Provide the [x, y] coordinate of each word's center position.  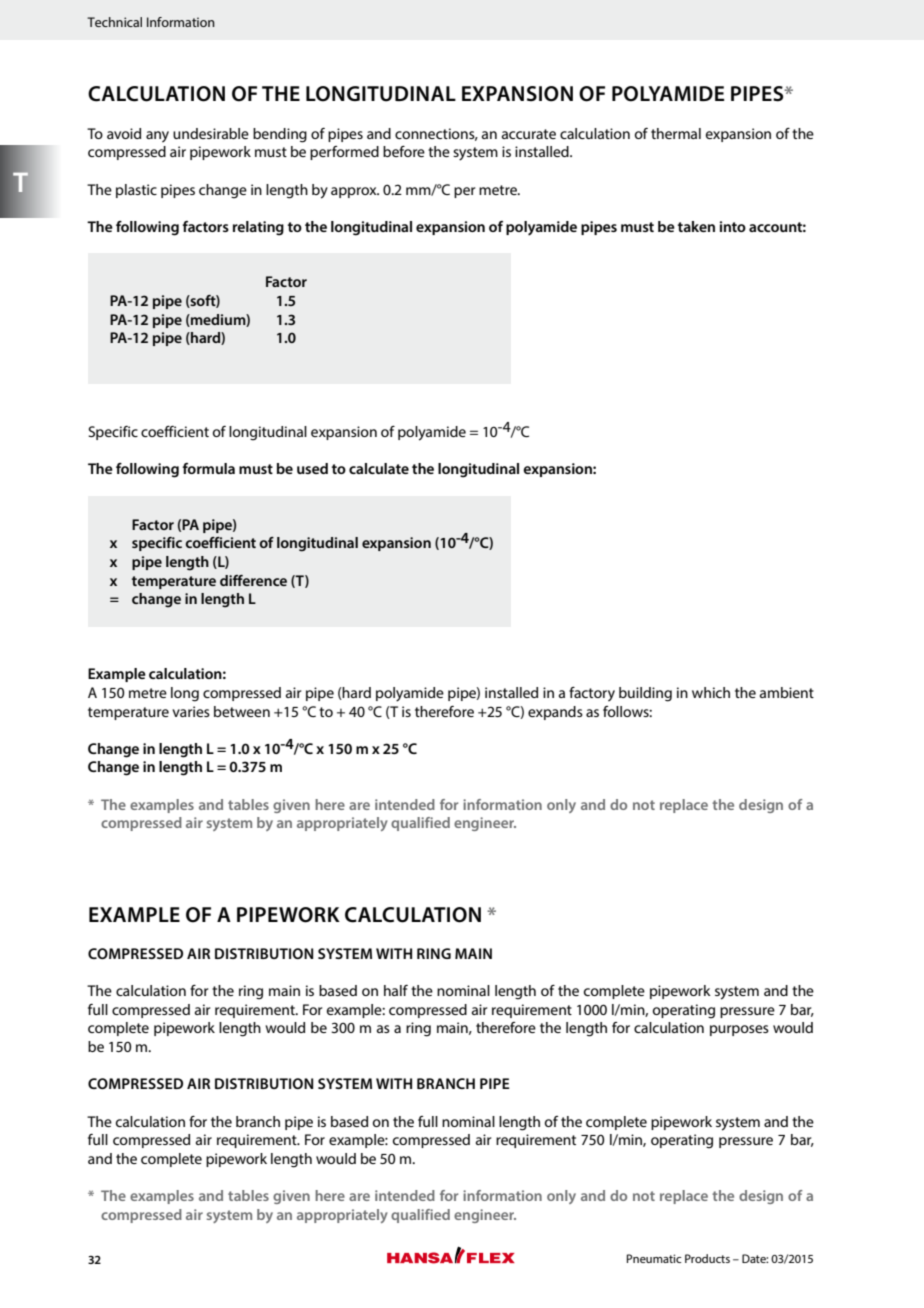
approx [355, 192]
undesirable [211, 133]
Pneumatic [654, 1258]
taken [696, 226]
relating [258, 228]
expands [555, 713]
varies [191, 711]
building [645, 694]
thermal [676, 133]
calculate [379, 468]
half [396, 990]
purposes [739, 1030]
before [404, 151]
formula [208, 468]
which [711, 692]
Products [707, 1258]
